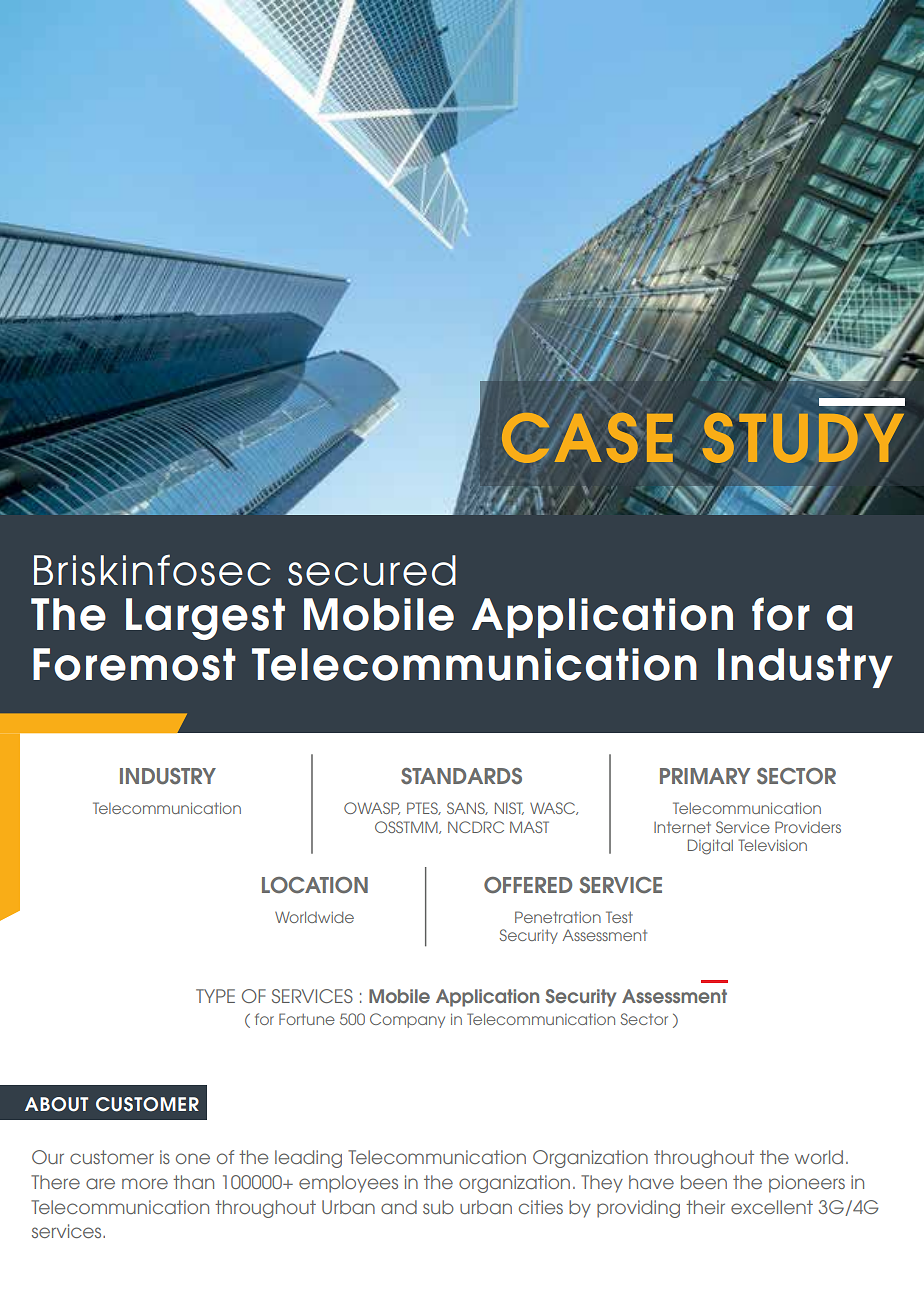 This screenshot has width=924, height=1308. Describe the element at coordinates (315, 885) in the screenshot. I see `LOCATION` at that location.
